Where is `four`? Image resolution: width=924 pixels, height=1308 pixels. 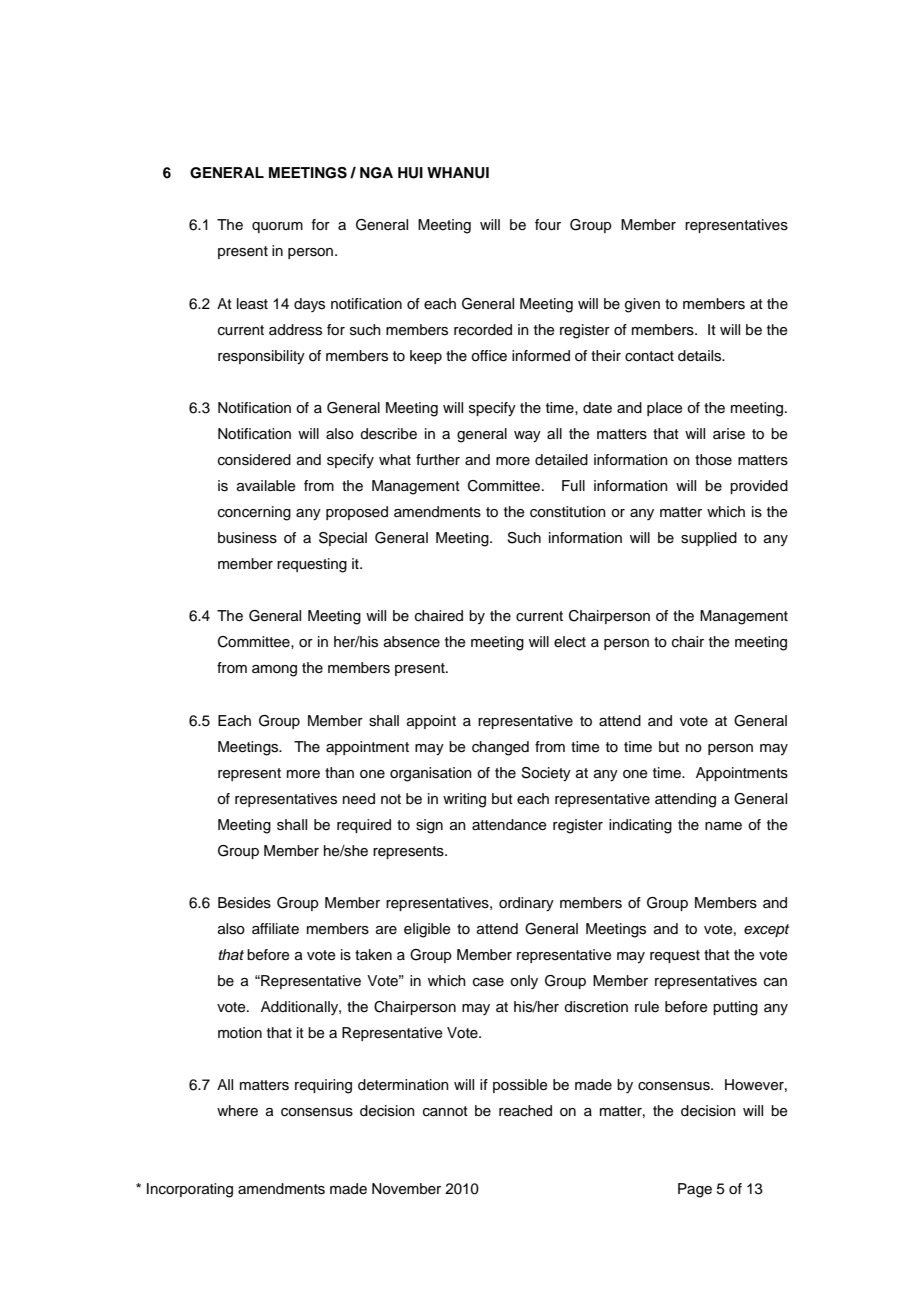 four is located at coordinates (548, 225).
